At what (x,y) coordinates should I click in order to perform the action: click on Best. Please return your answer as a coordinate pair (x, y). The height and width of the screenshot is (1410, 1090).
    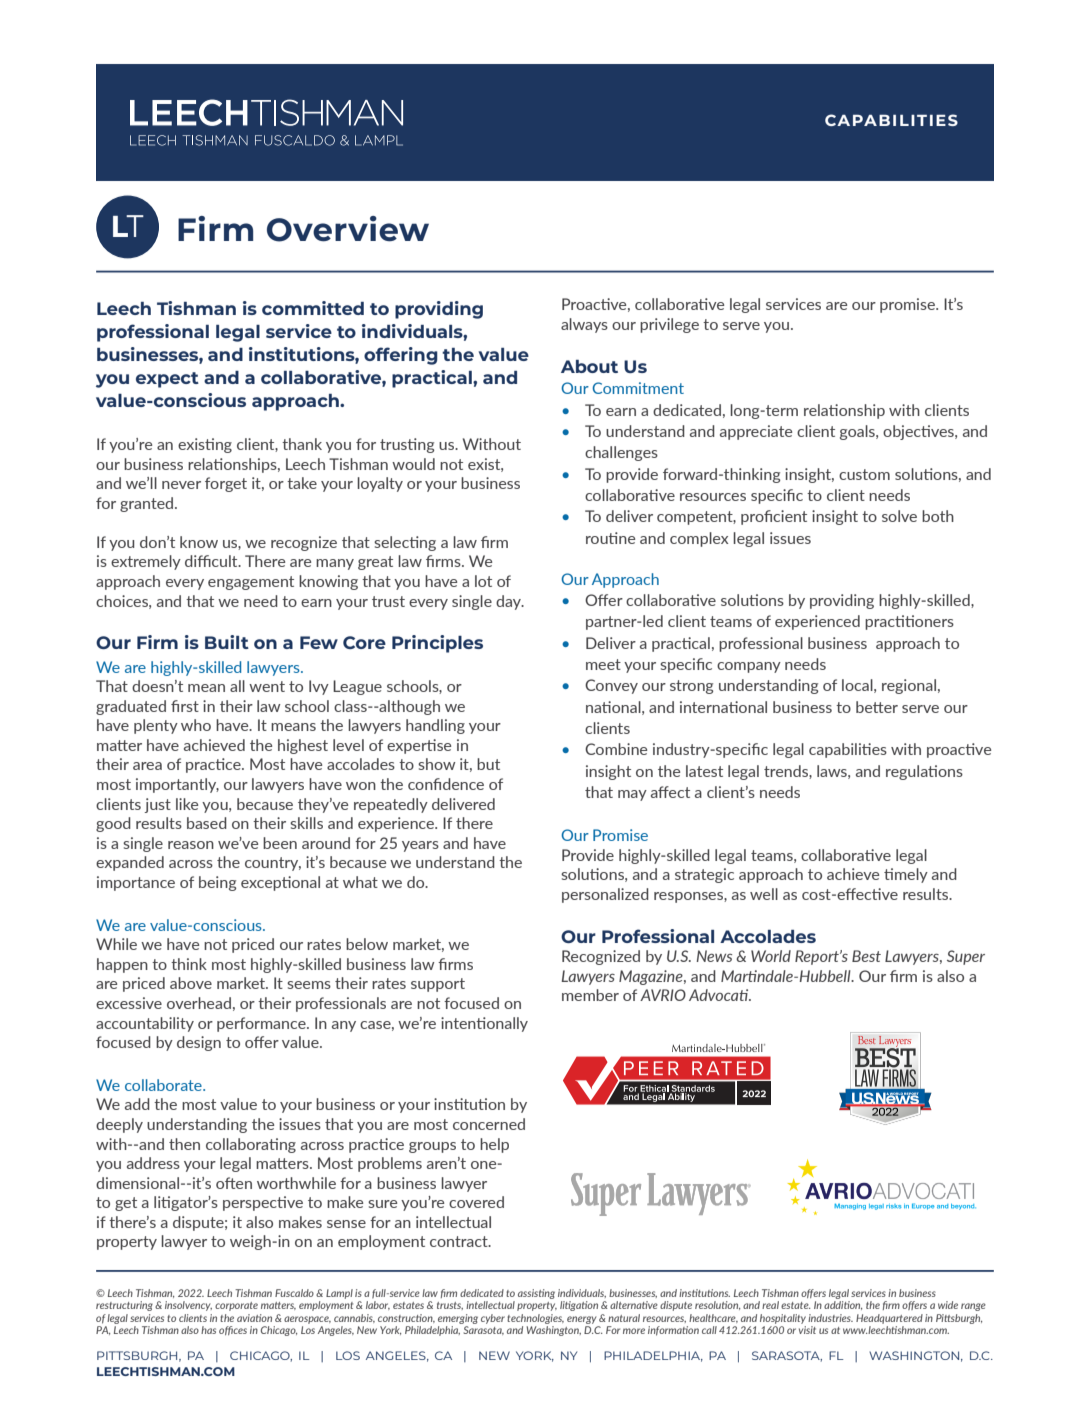
    Looking at the image, I should click on (866, 956).
